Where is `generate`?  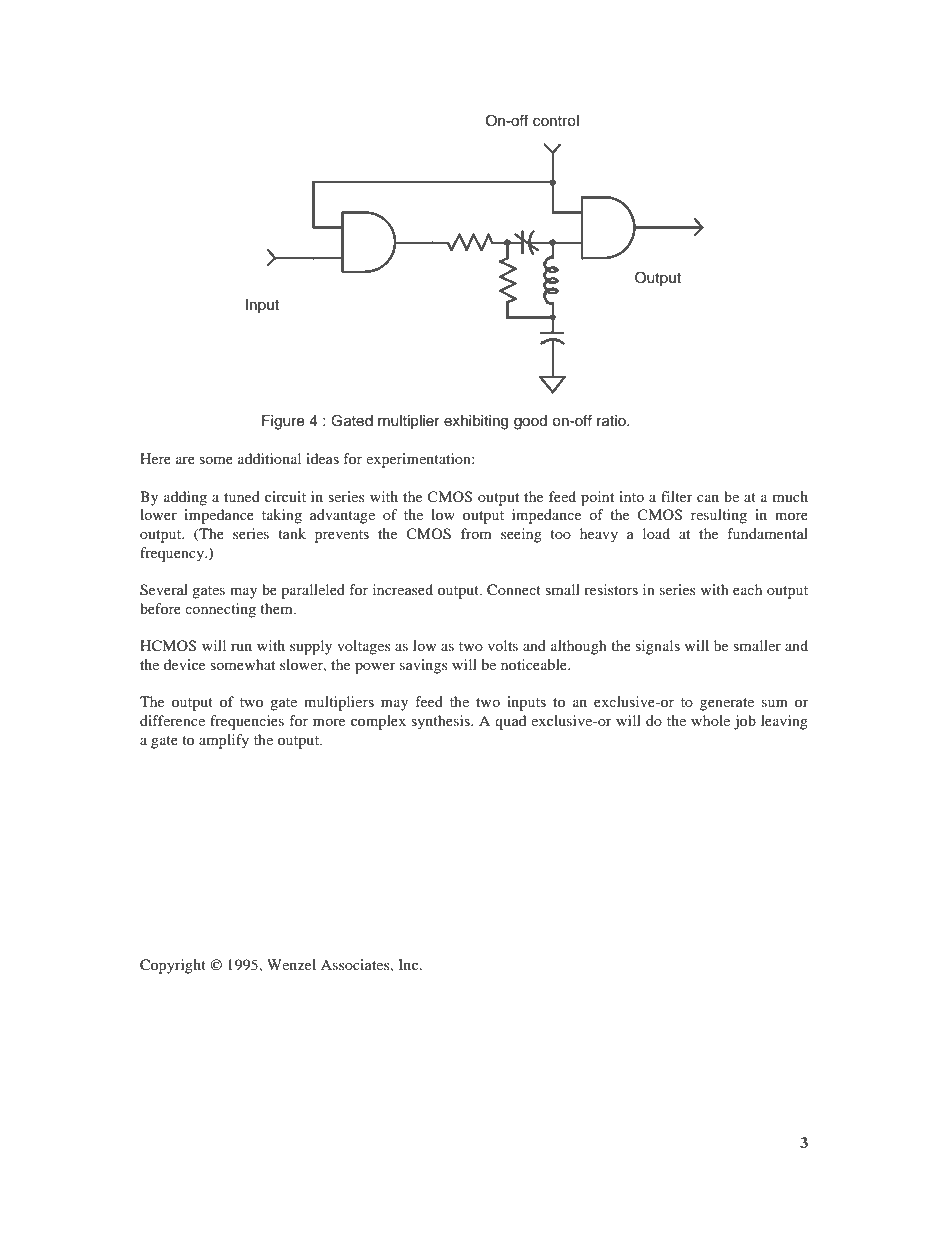
generate is located at coordinates (727, 704).
